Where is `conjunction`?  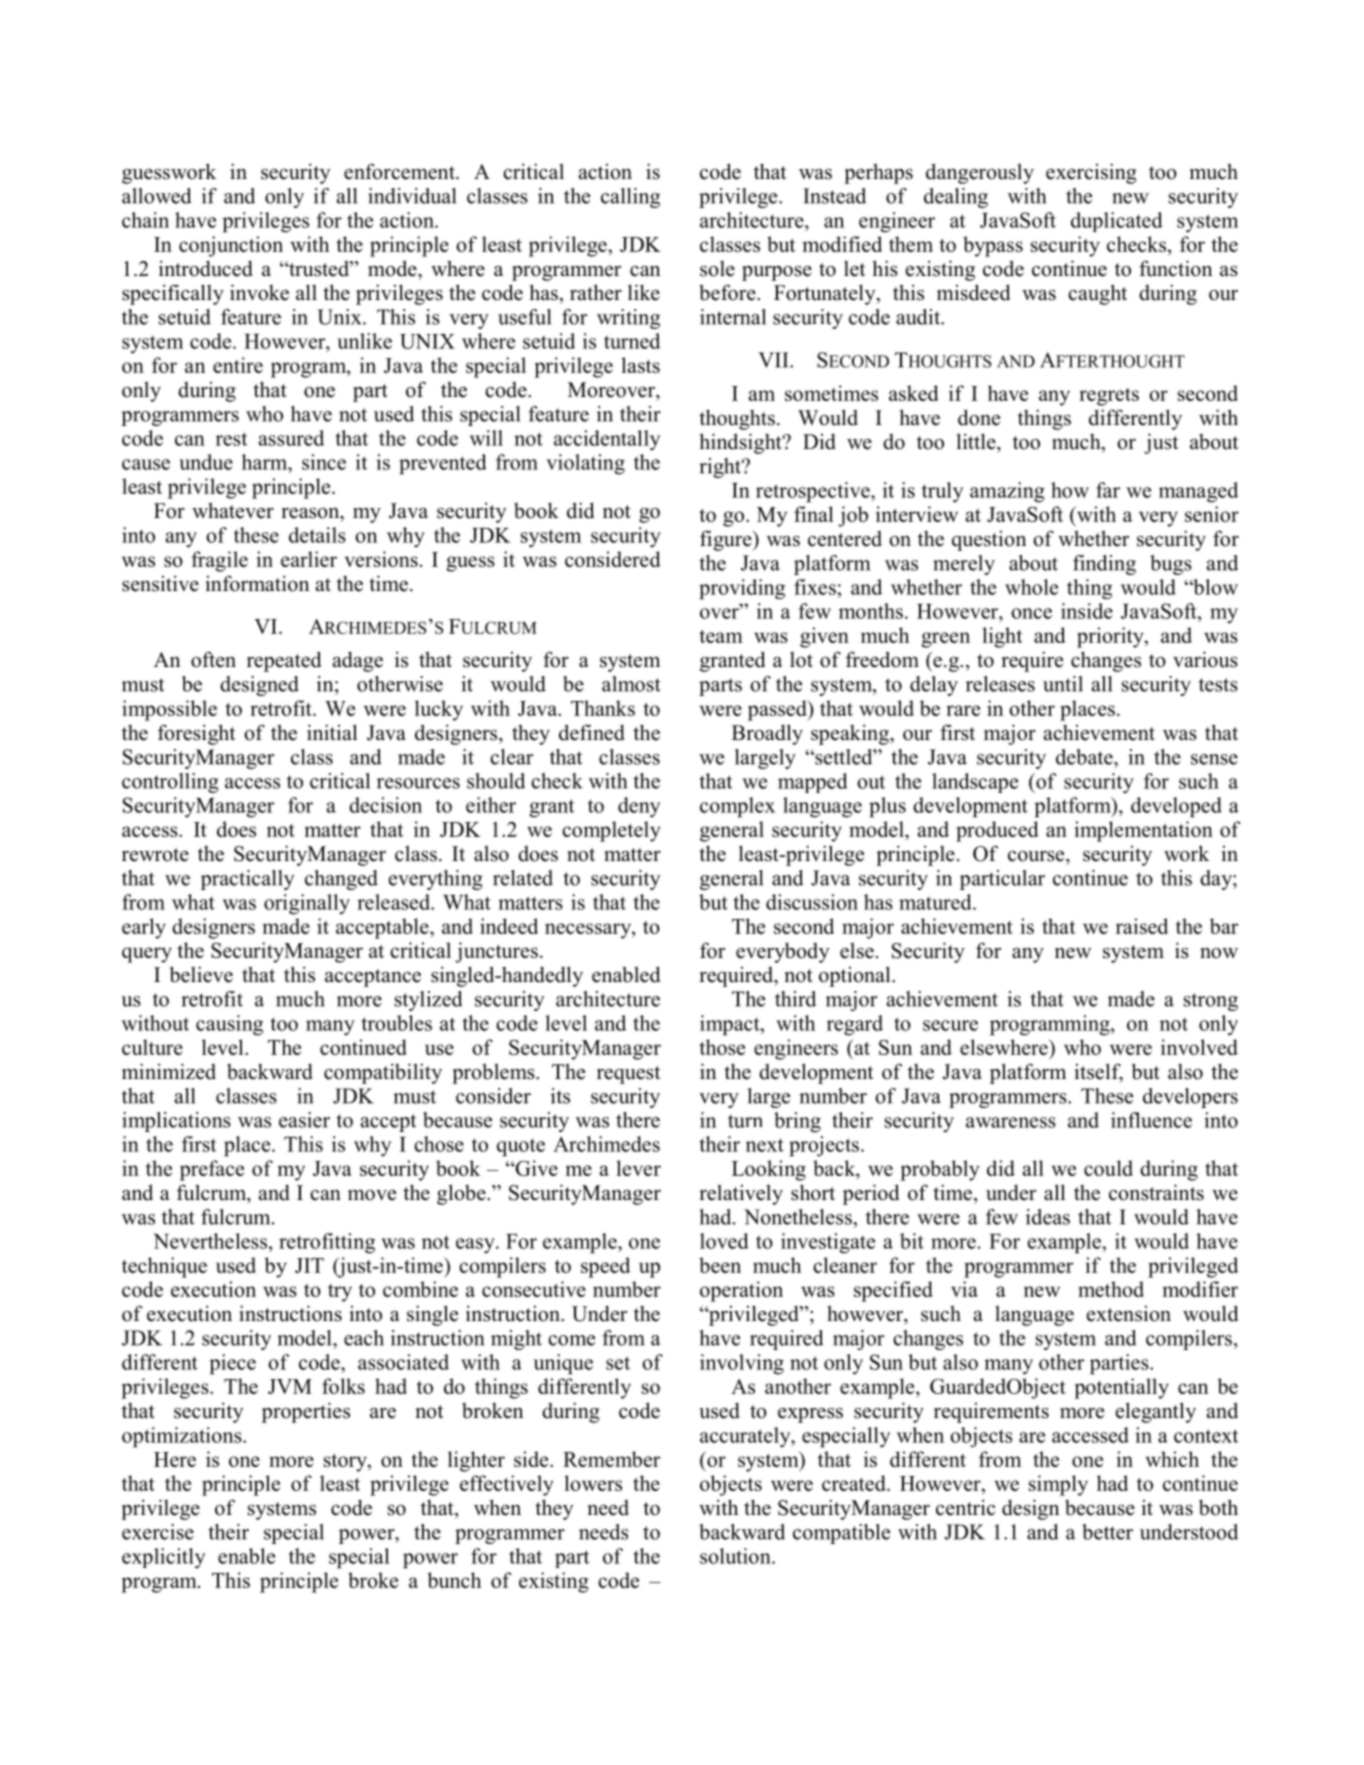 conjunction is located at coordinates (231, 246).
